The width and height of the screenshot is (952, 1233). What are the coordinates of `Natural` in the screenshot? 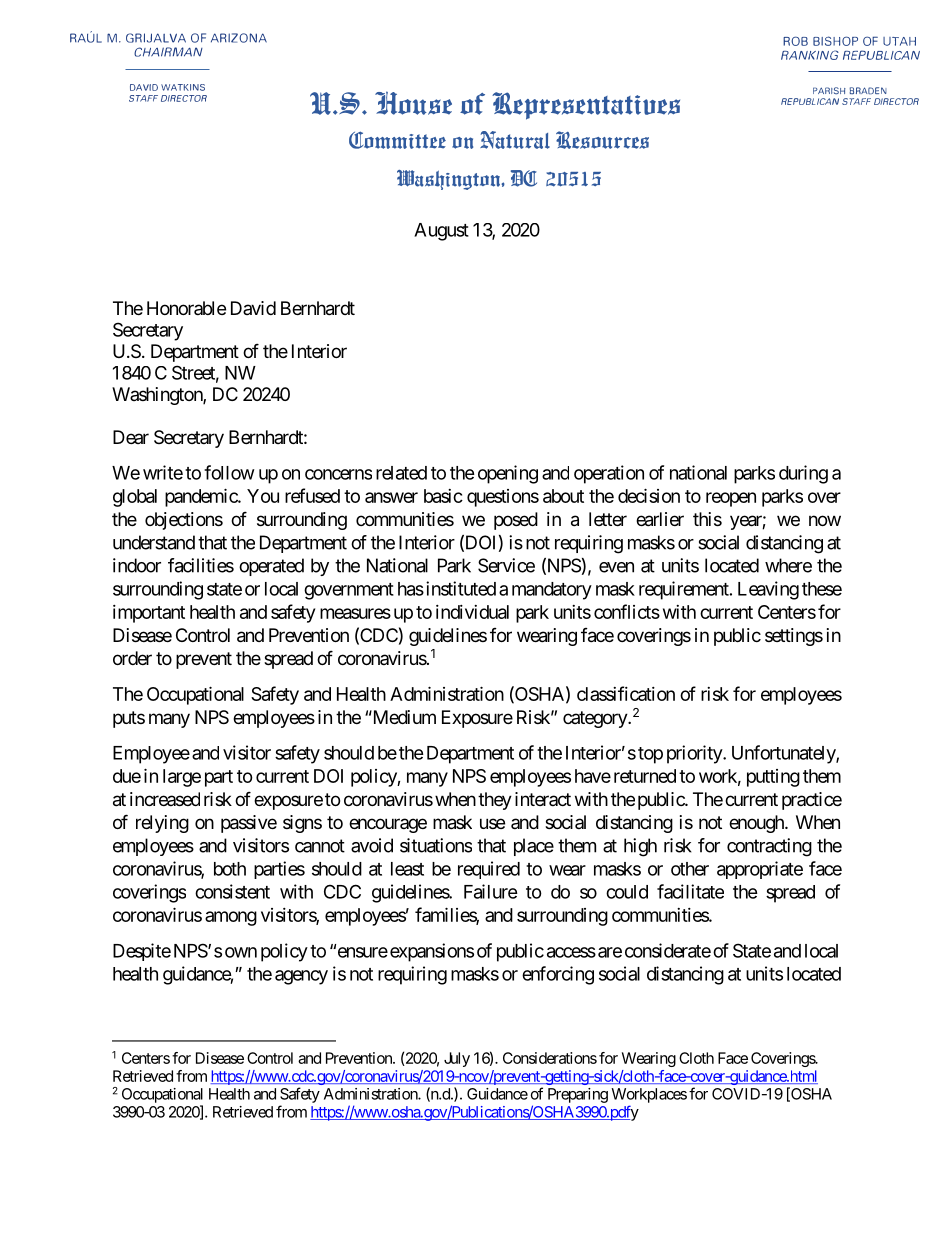 It's located at (515, 140).
